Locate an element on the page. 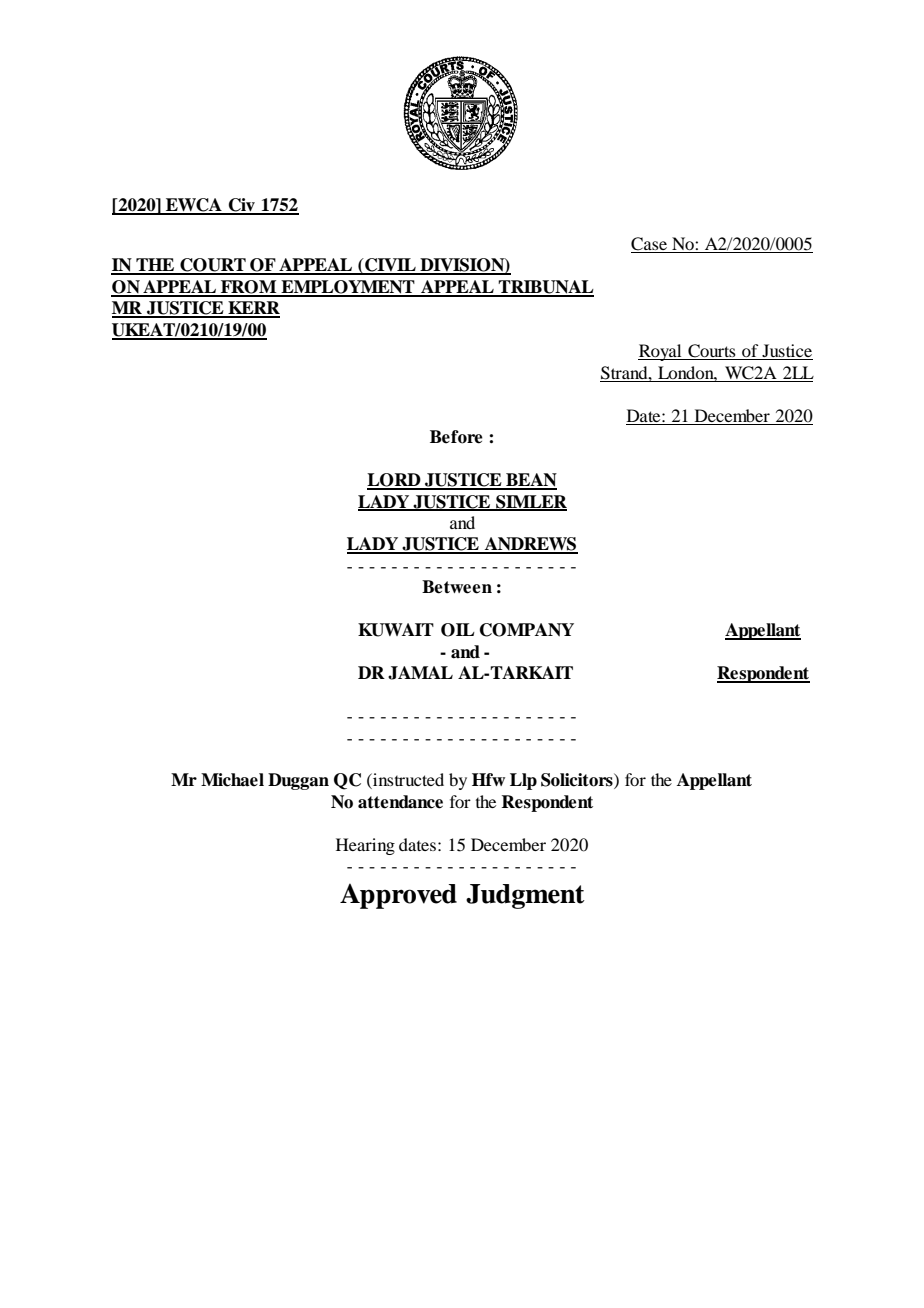 This document has height=1308, width=924. KUWAIT is located at coordinates (396, 630).
